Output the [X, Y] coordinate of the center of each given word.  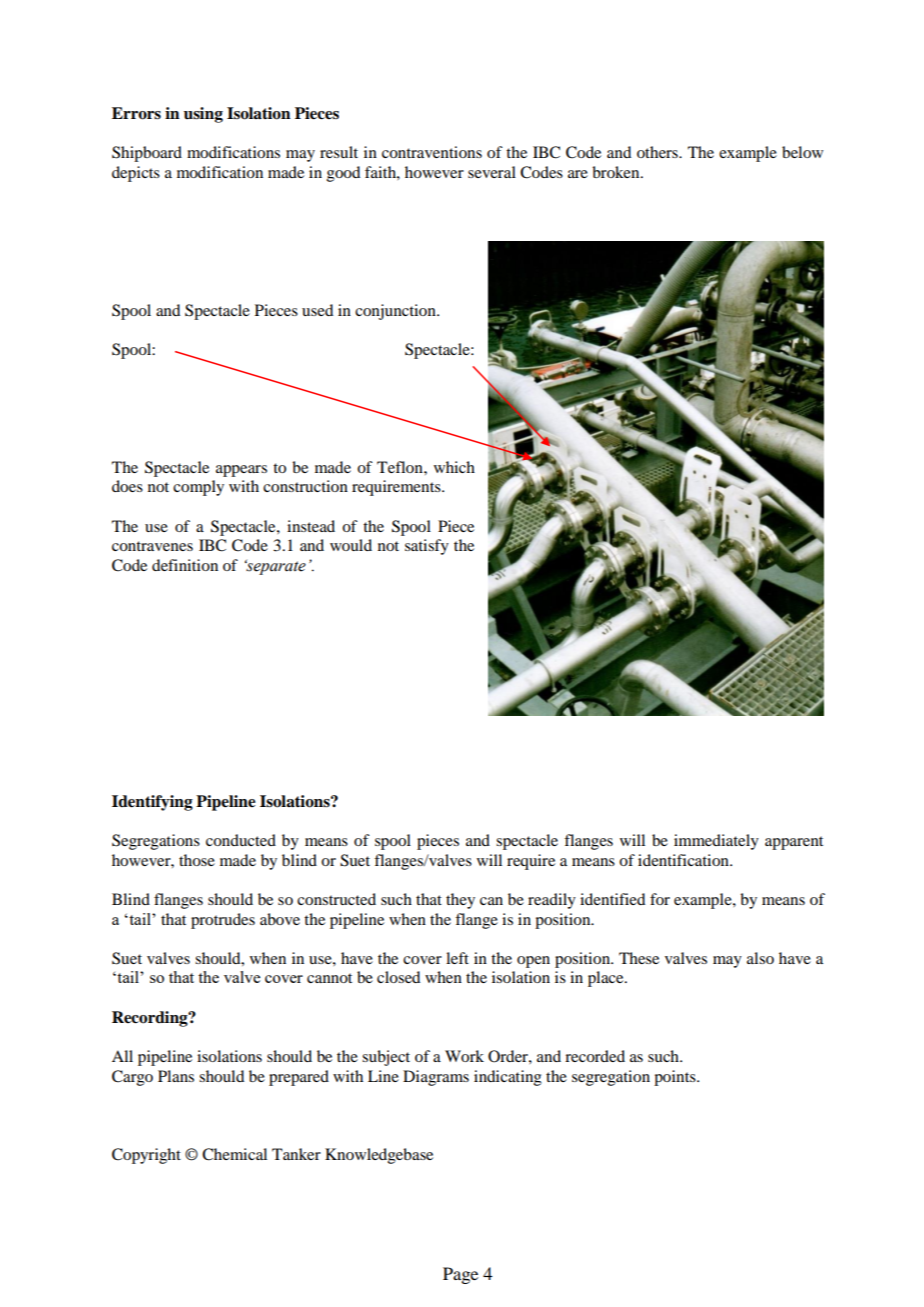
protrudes [223, 921]
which [454, 467]
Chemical [234, 1154]
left [457, 958]
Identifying [152, 803]
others [658, 152]
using [203, 115]
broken [617, 172]
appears [241, 471]
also [760, 958]
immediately [716, 842]
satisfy [427, 547]
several [492, 172]
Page [460, 1275]
